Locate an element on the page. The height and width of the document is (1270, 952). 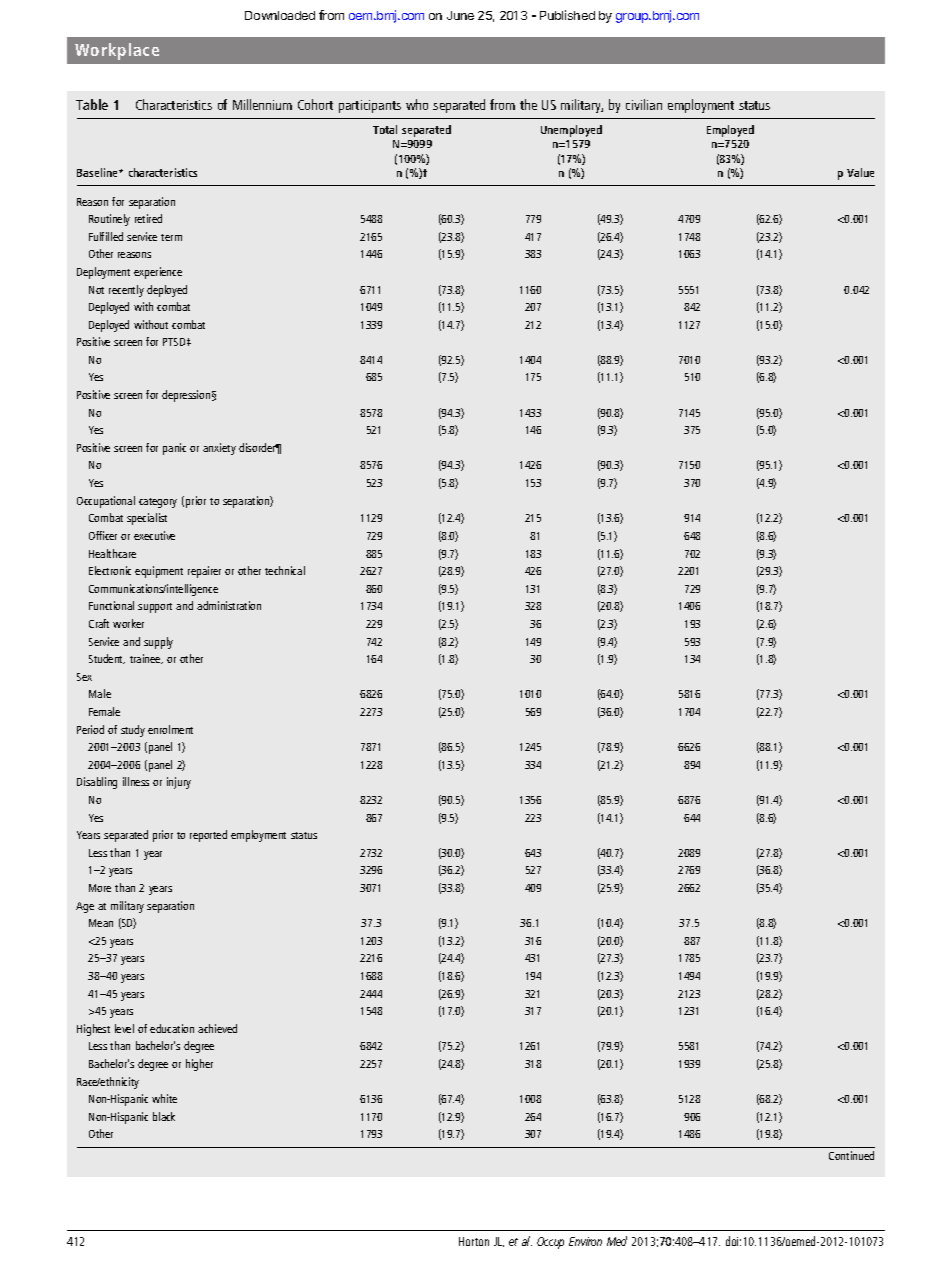
Continued is located at coordinates (851, 1155).
